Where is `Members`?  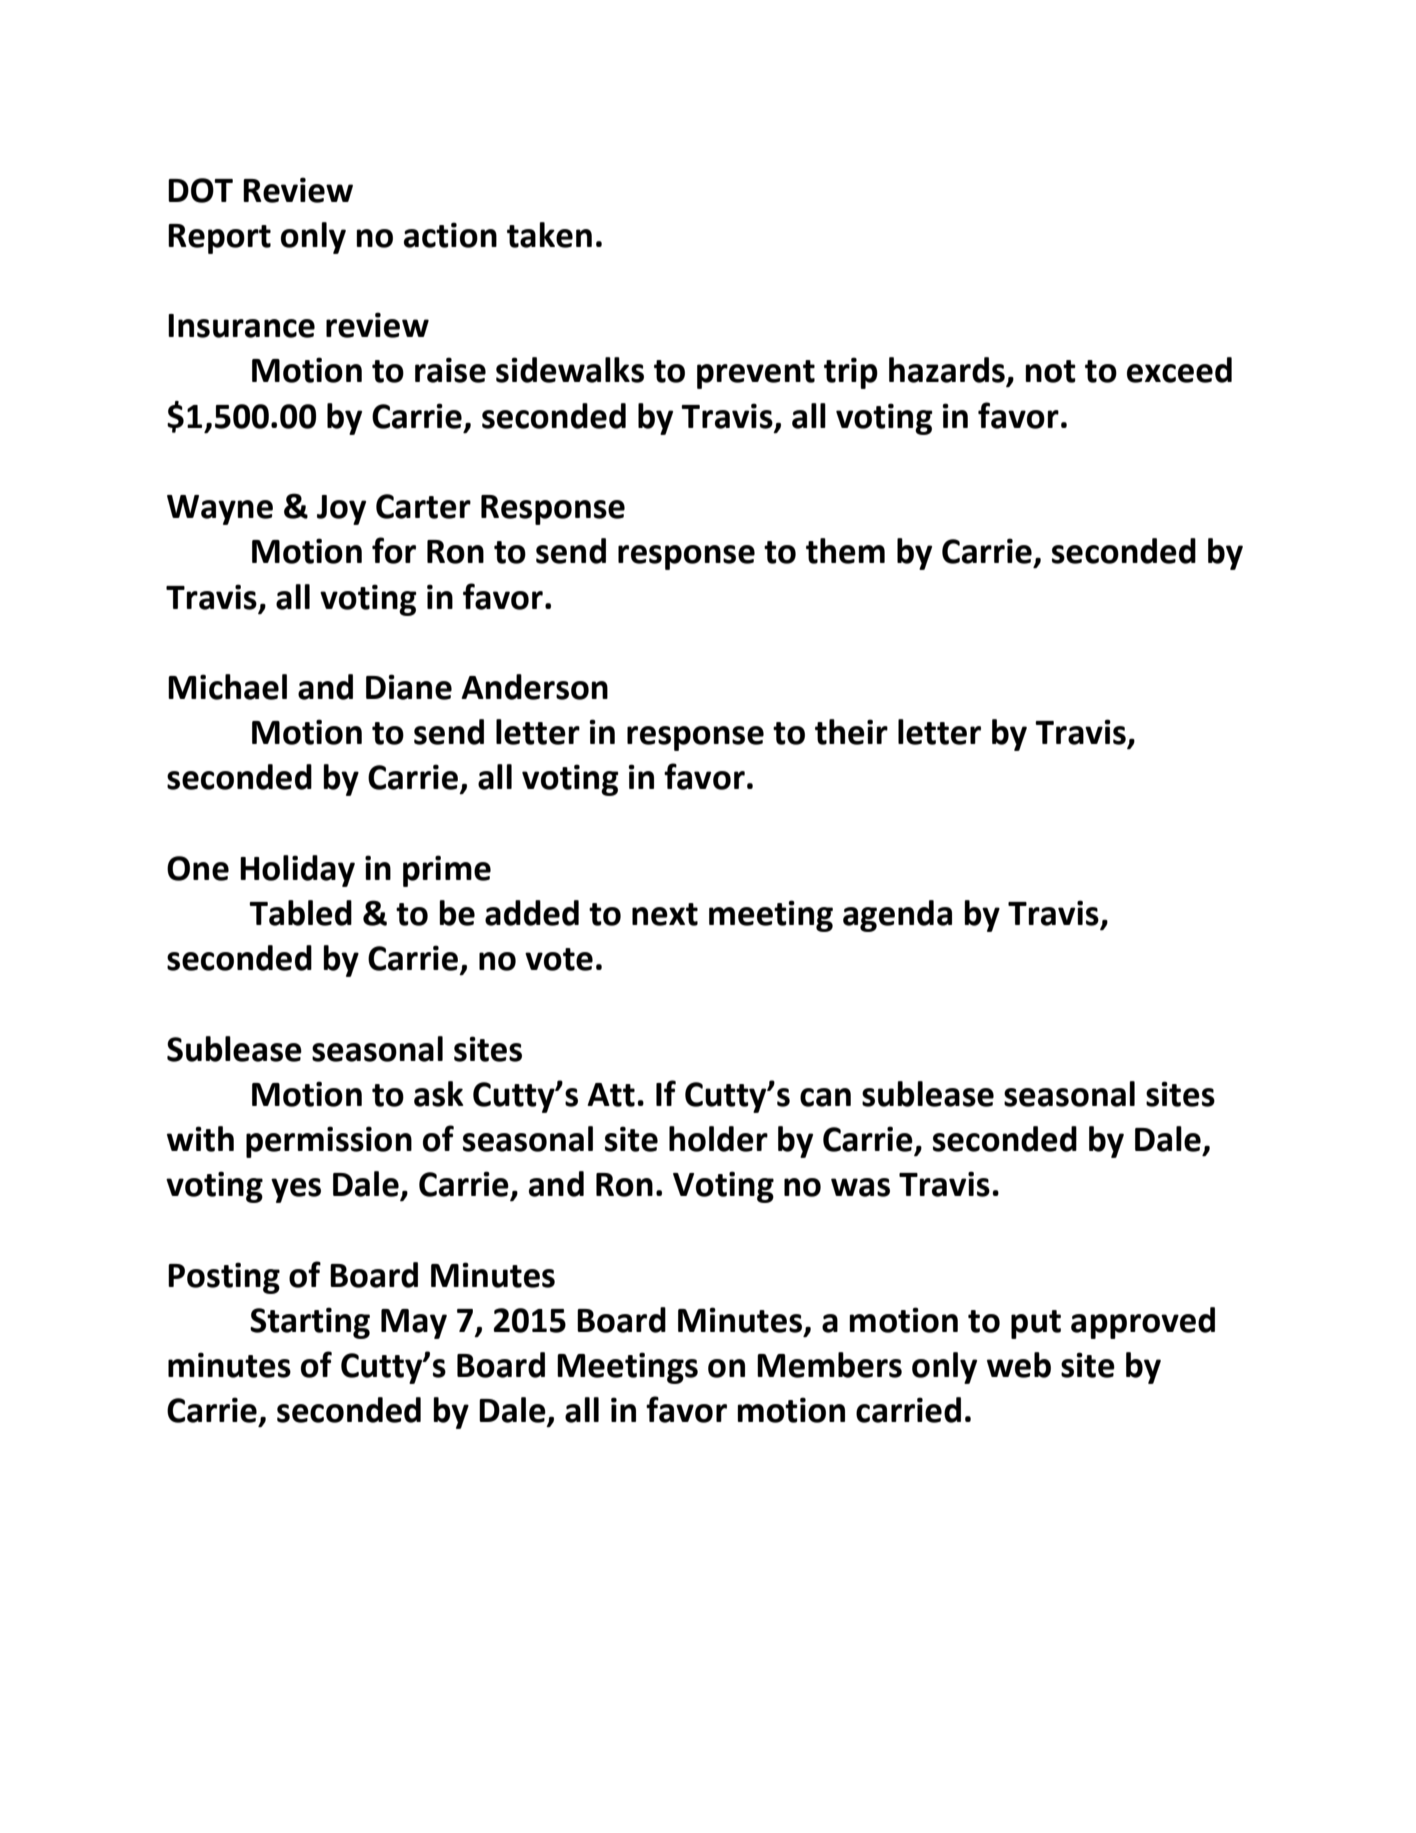 Members is located at coordinates (829, 1365).
